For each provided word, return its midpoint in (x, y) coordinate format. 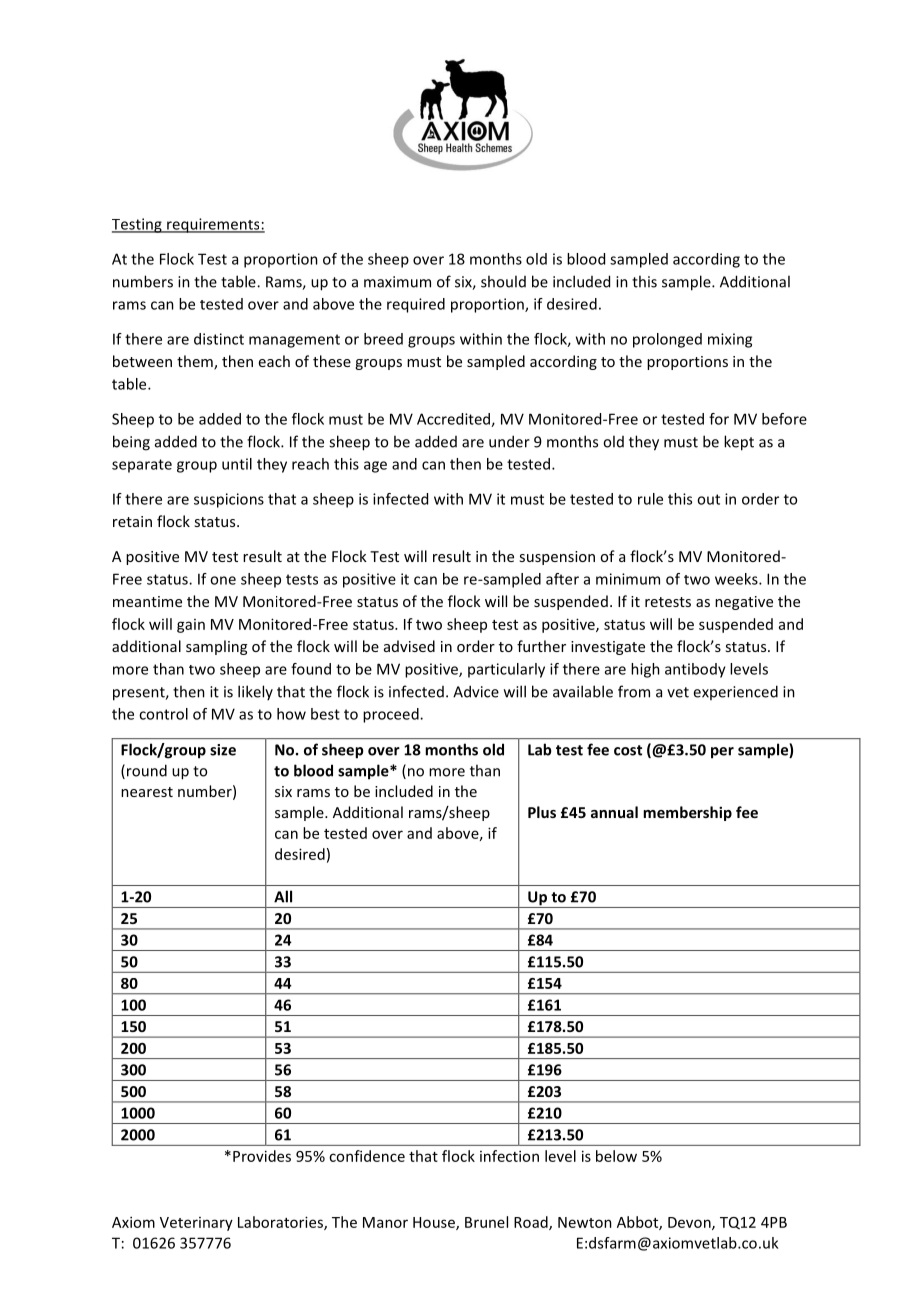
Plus (542, 812)
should (503, 281)
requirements (213, 225)
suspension (557, 558)
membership (687, 813)
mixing (730, 340)
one (223, 580)
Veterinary (196, 1224)
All (283, 896)
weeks (737, 579)
